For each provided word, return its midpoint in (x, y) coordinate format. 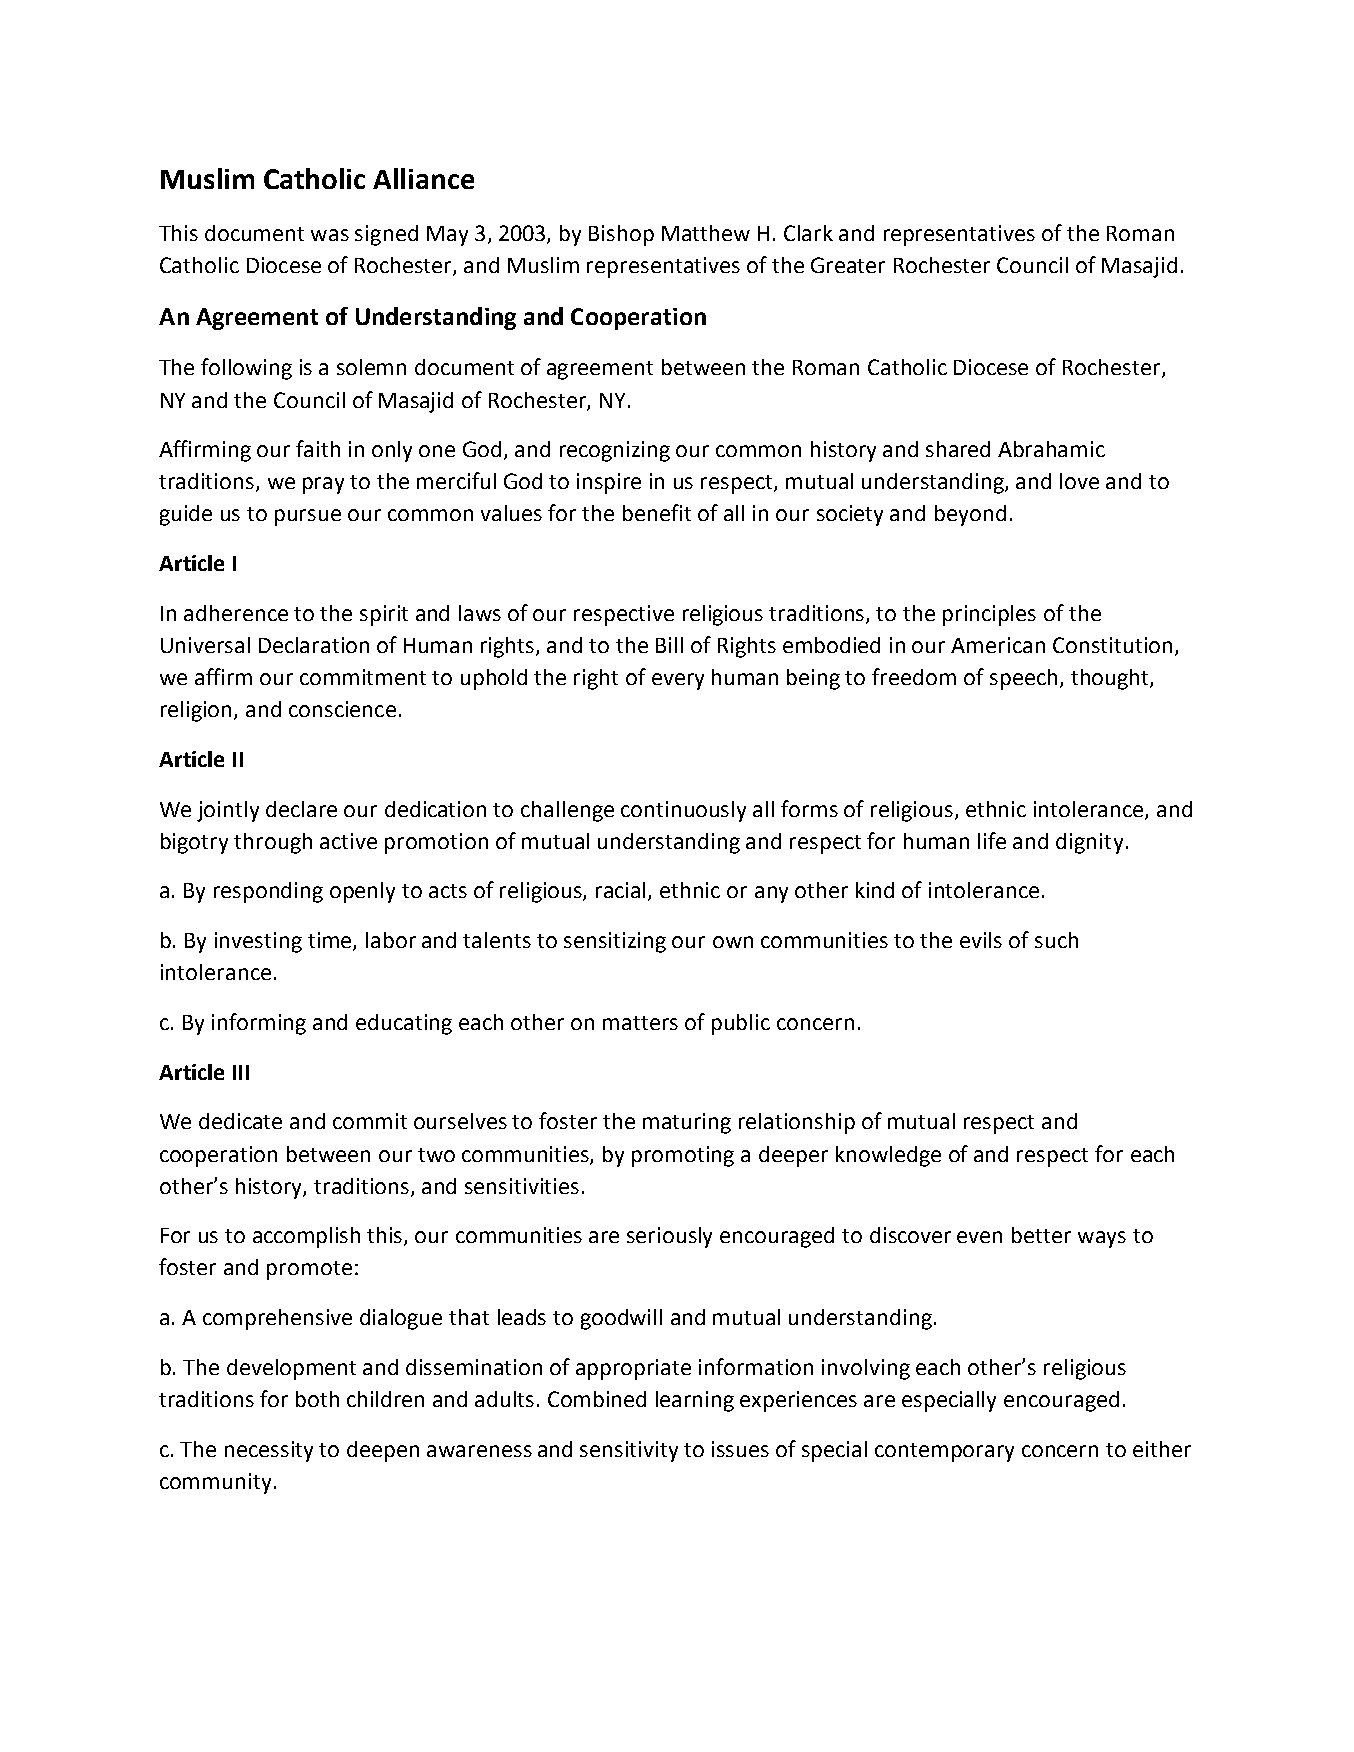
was (330, 235)
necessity (269, 1451)
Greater (848, 265)
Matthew (706, 233)
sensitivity (629, 1451)
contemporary (944, 1452)
